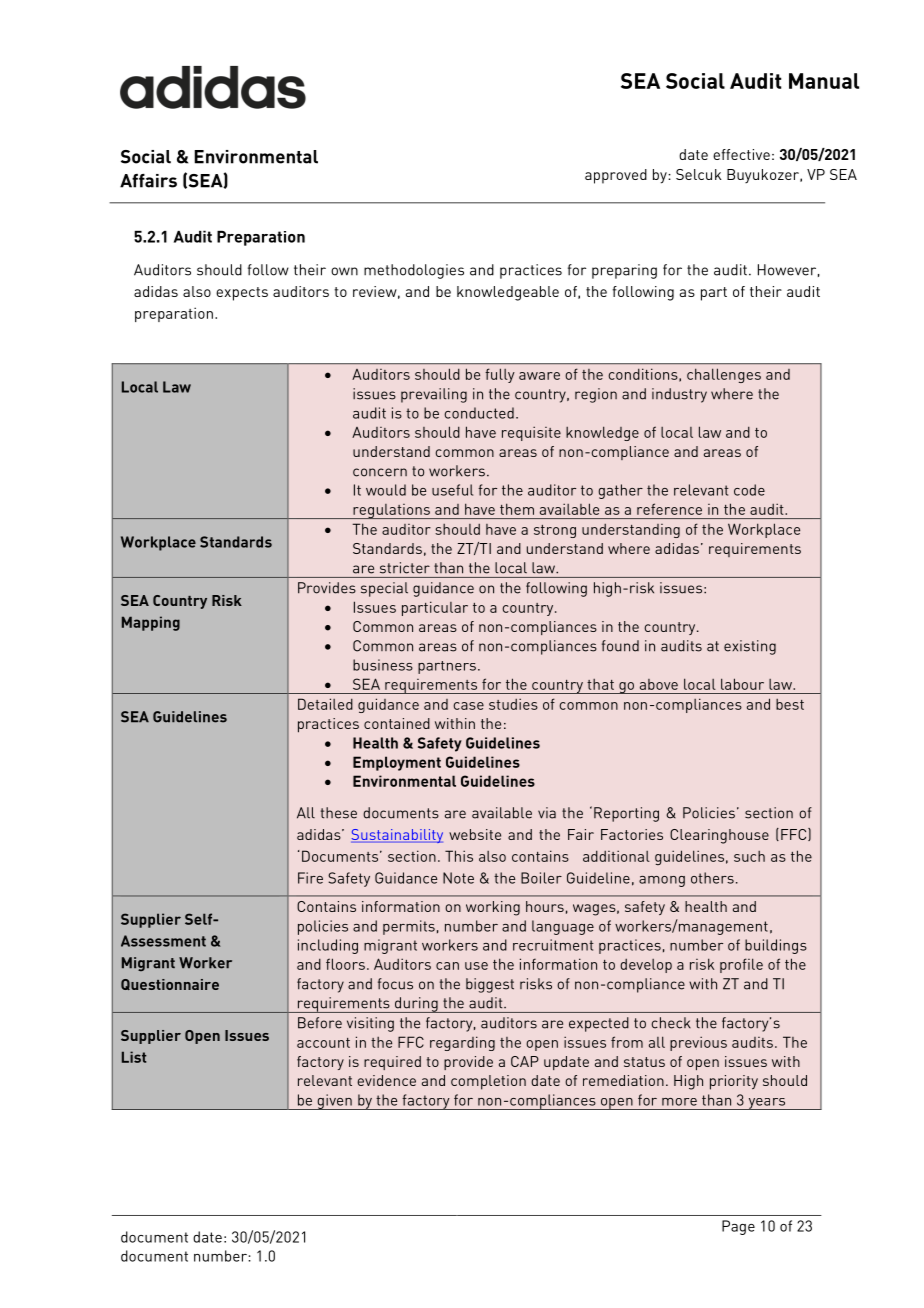  What do you see at coordinates (469, 706) in the page?
I see `case` at bounding box center [469, 706].
